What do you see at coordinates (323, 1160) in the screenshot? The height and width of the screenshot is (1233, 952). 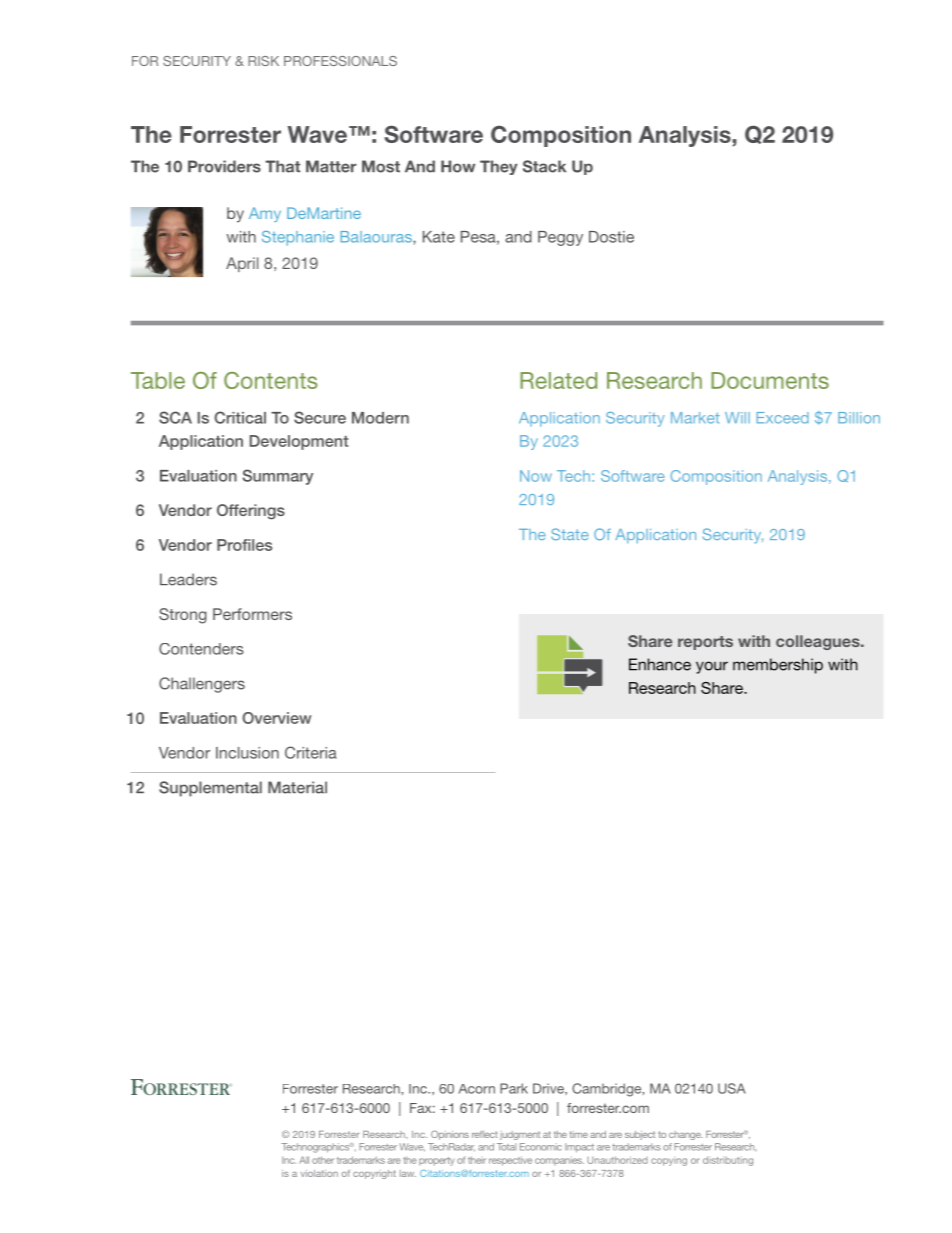 I see `other` at bounding box center [323, 1160].
